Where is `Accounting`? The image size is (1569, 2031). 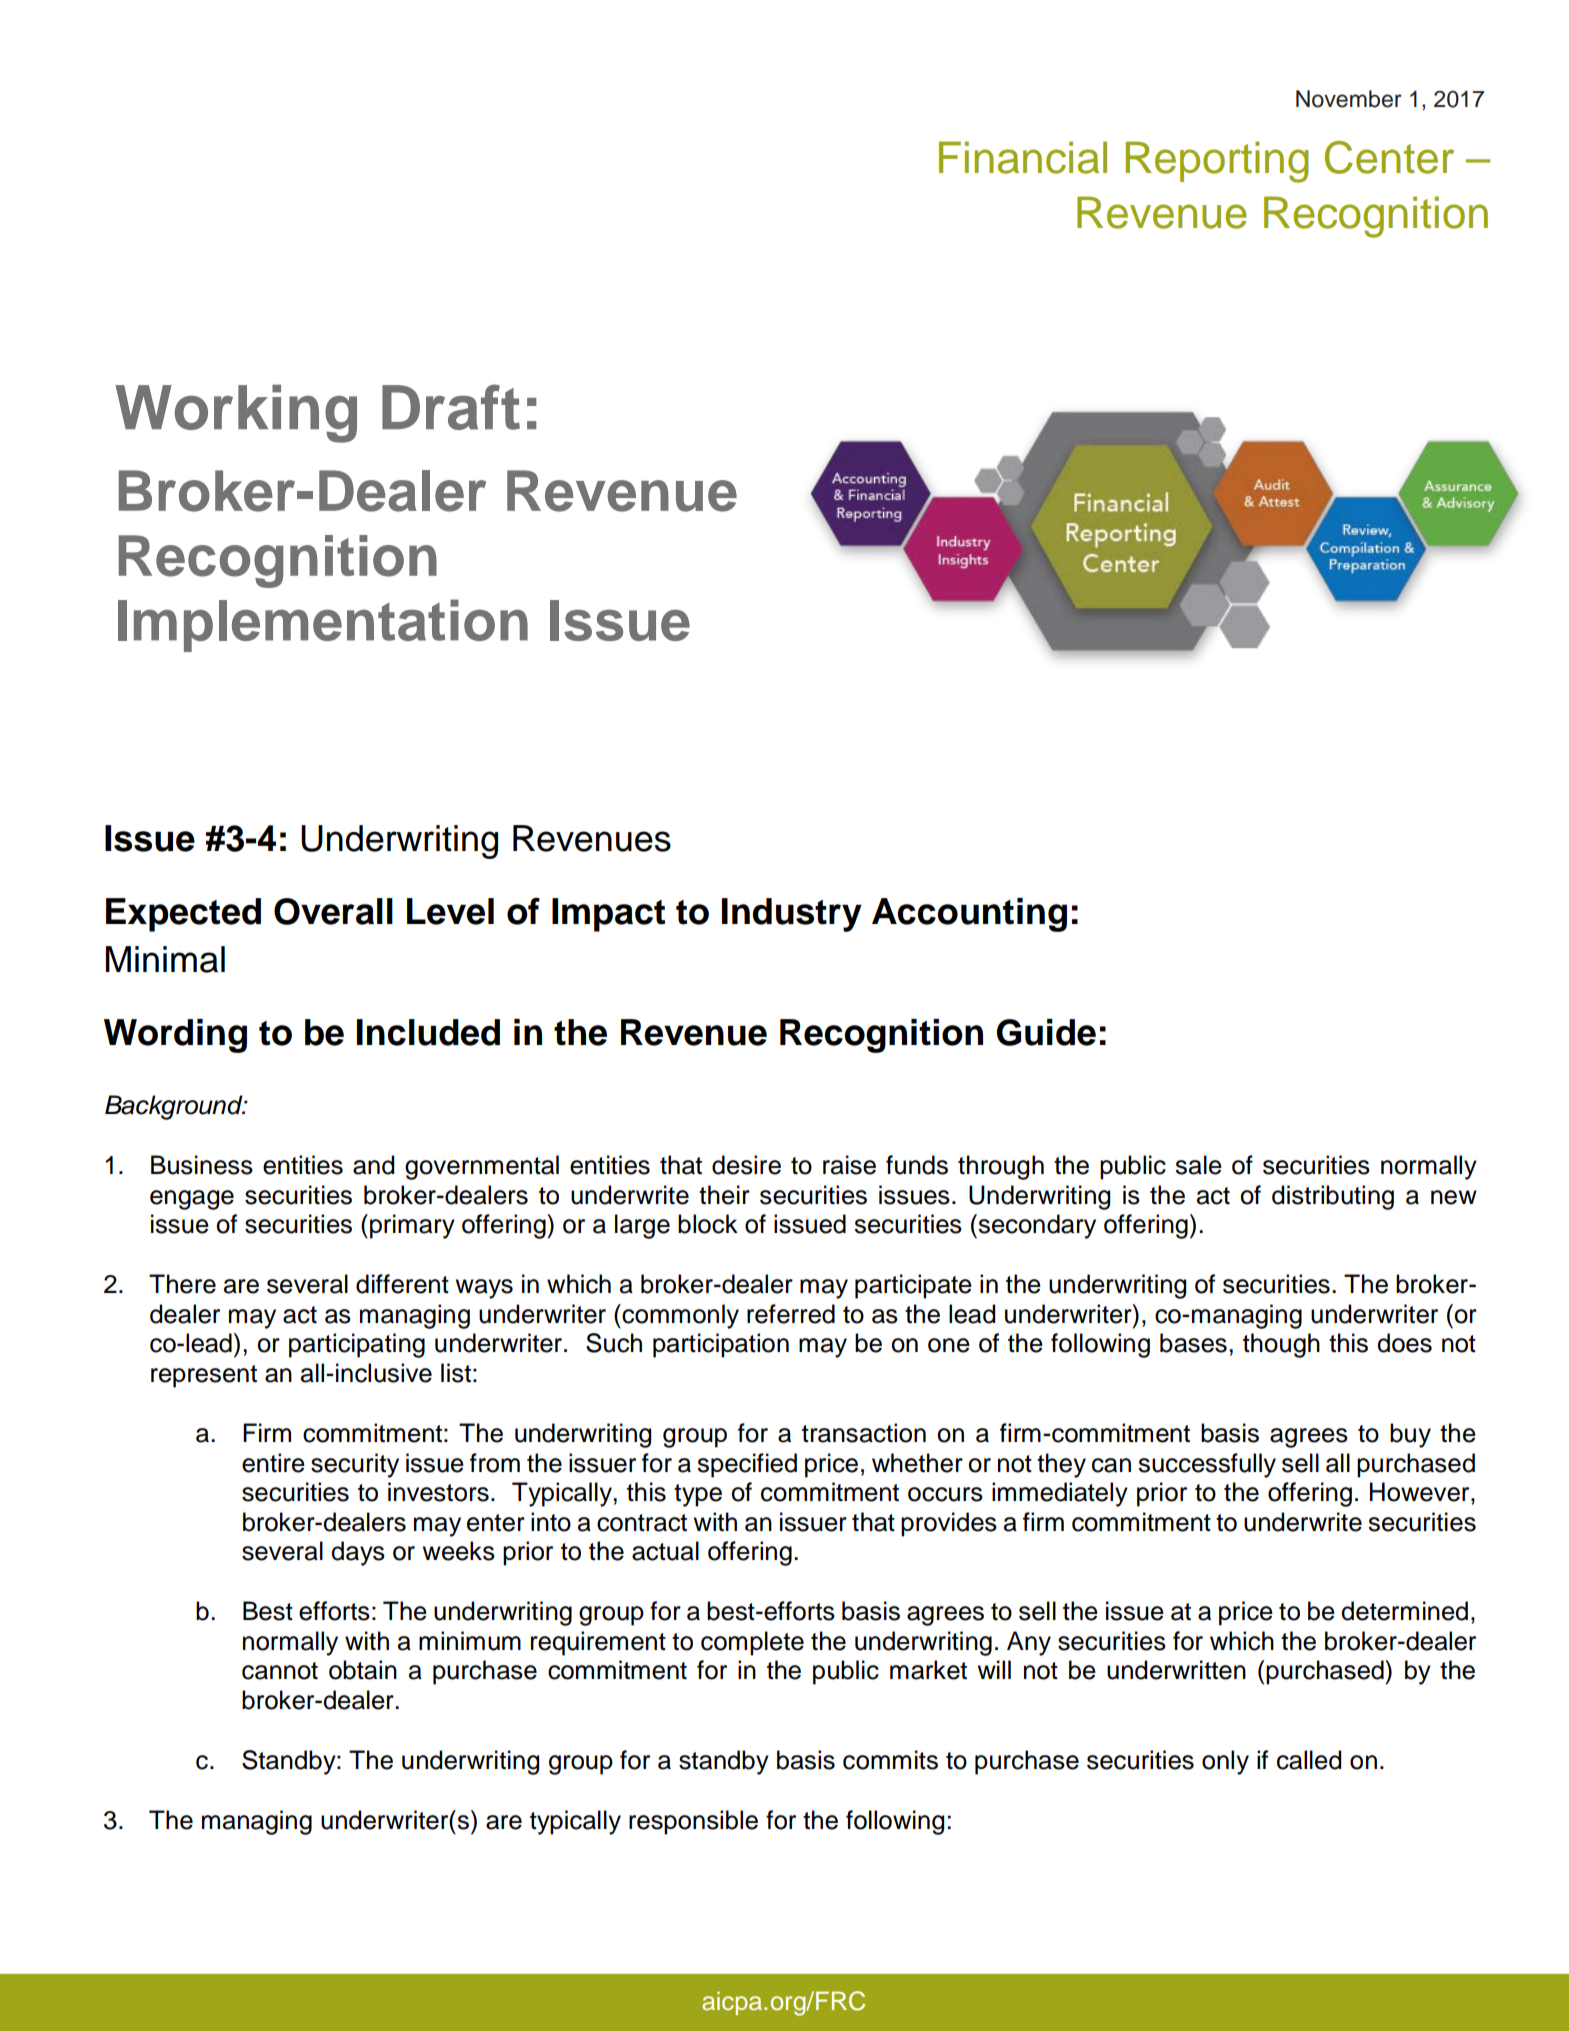
Accounting is located at coordinates (969, 915).
